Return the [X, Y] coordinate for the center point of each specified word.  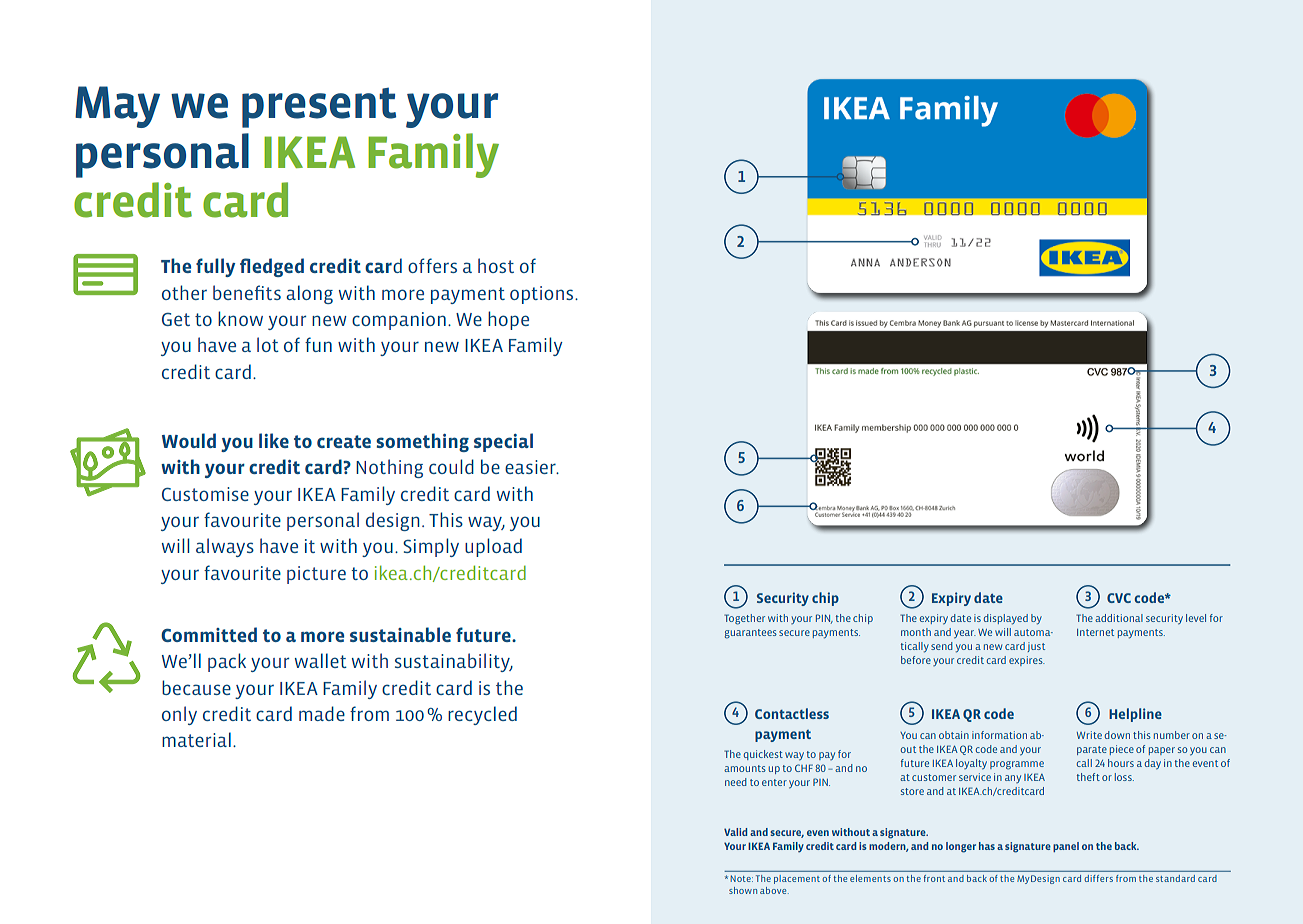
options [543, 295]
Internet [1095, 632]
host [496, 265]
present [319, 108]
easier [531, 467]
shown [743, 890]
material [196, 739]
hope [508, 320]
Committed [209, 634]
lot [268, 344]
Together [744, 619]
